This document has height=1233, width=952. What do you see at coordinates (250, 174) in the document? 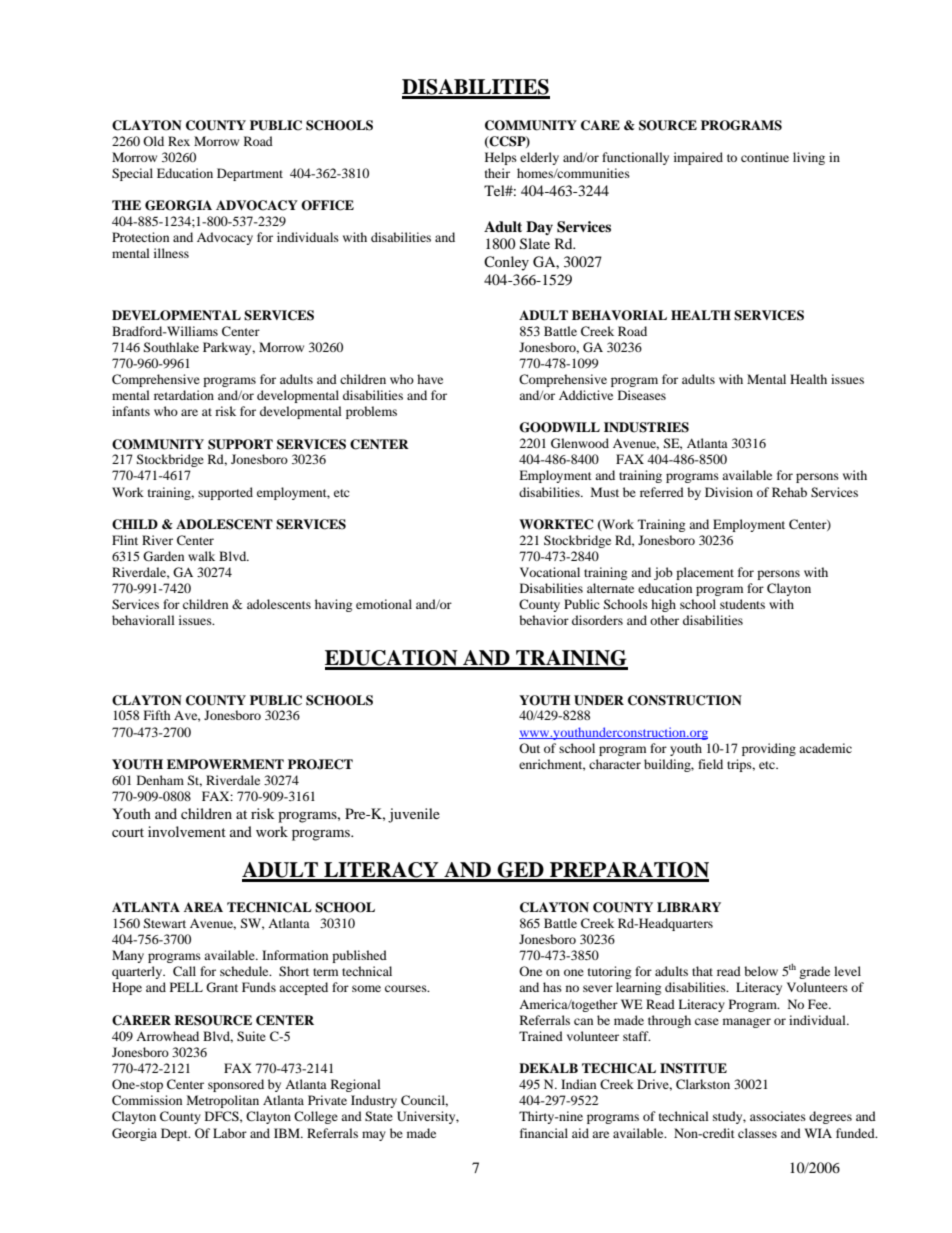
I see `Department` at bounding box center [250, 174].
